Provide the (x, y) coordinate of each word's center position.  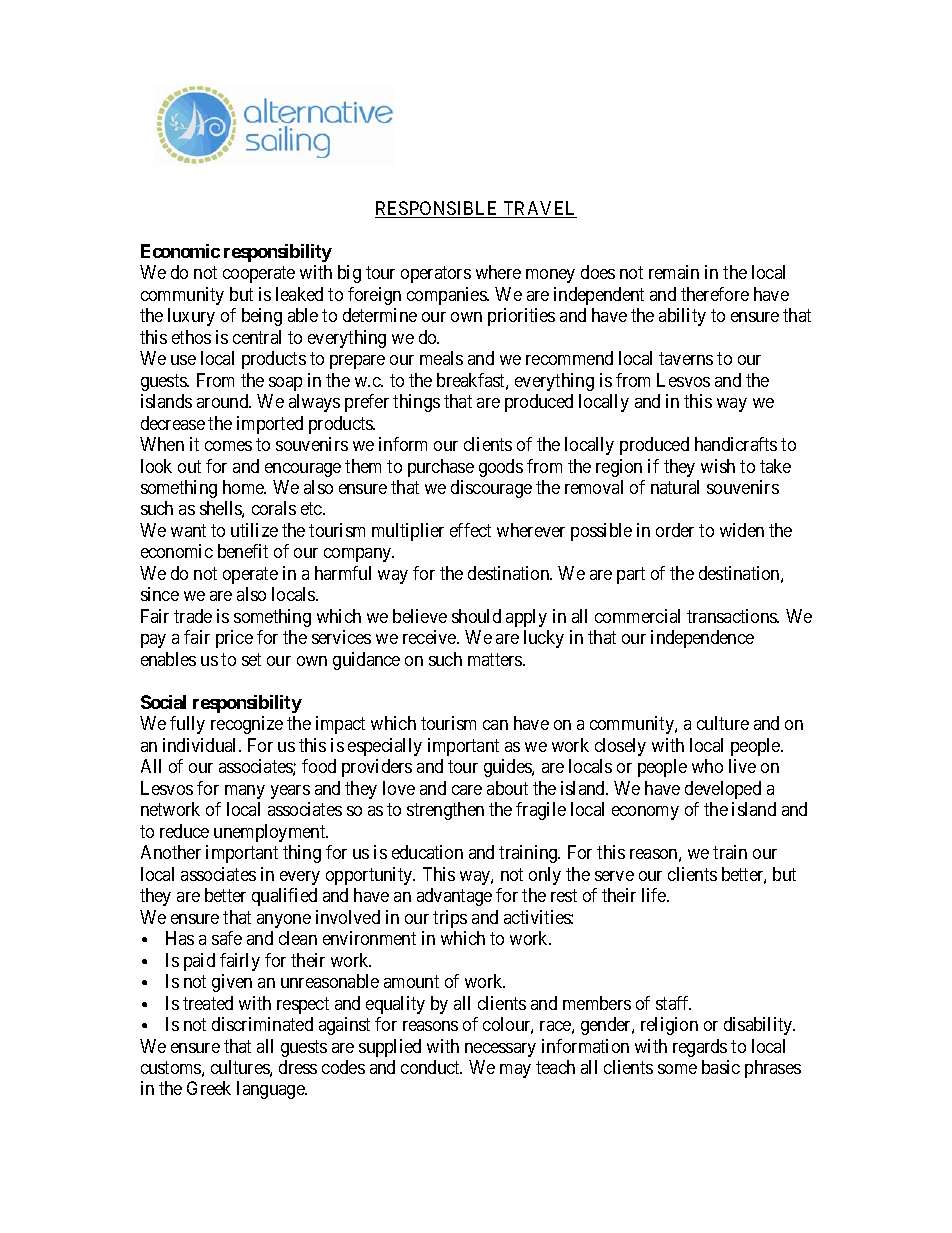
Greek (209, 1088)
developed (723, 790)
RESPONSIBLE (438, 209)
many (245, 792)
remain (674, 272)
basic (721, 1067)
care (467, 790)
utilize (254, 530)
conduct (431, 1067)
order (675, 530)
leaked (299, 294)
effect (470, 530)
